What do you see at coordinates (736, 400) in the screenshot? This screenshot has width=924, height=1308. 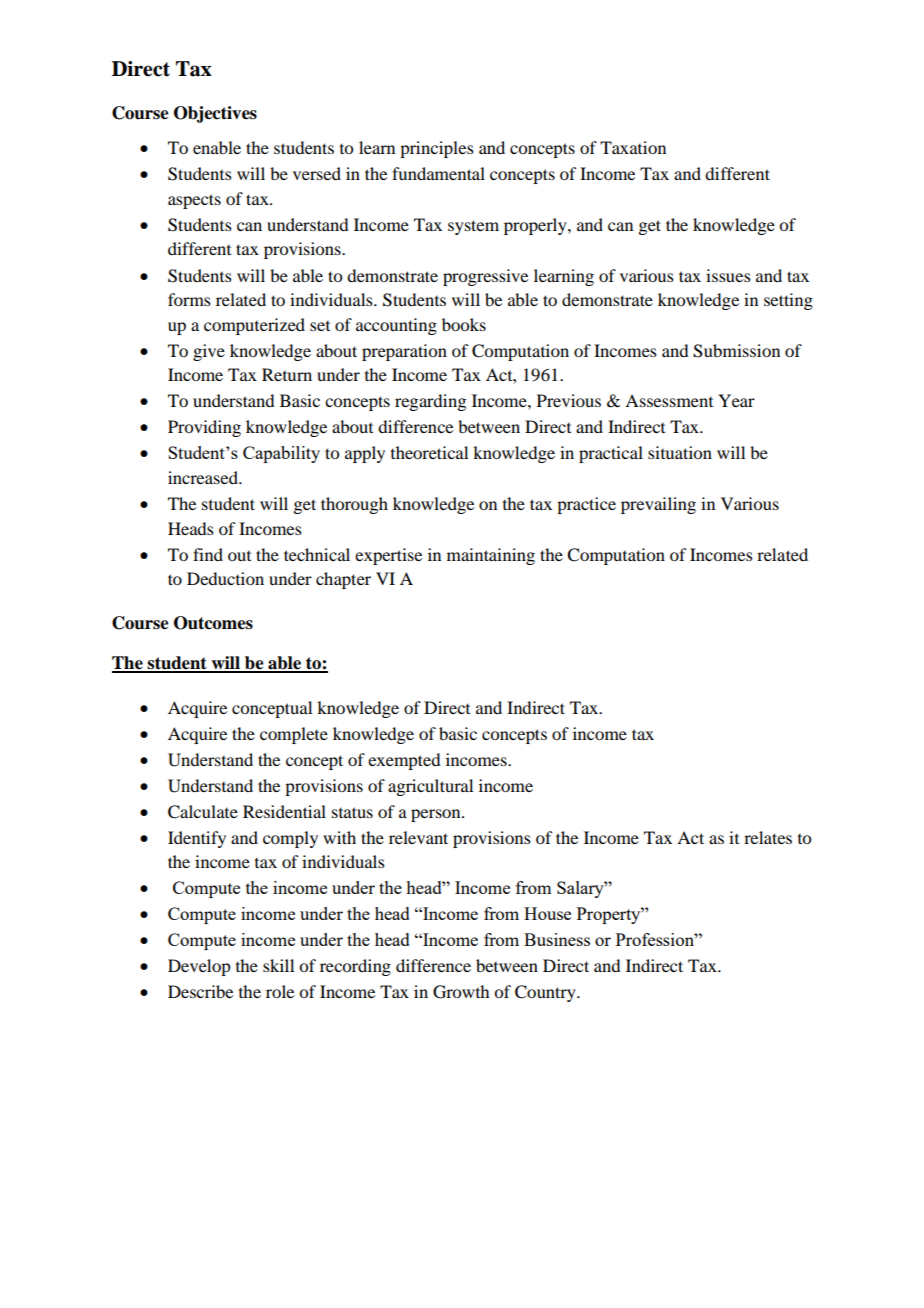 I see `Year` at bounding box center [736, 400].
